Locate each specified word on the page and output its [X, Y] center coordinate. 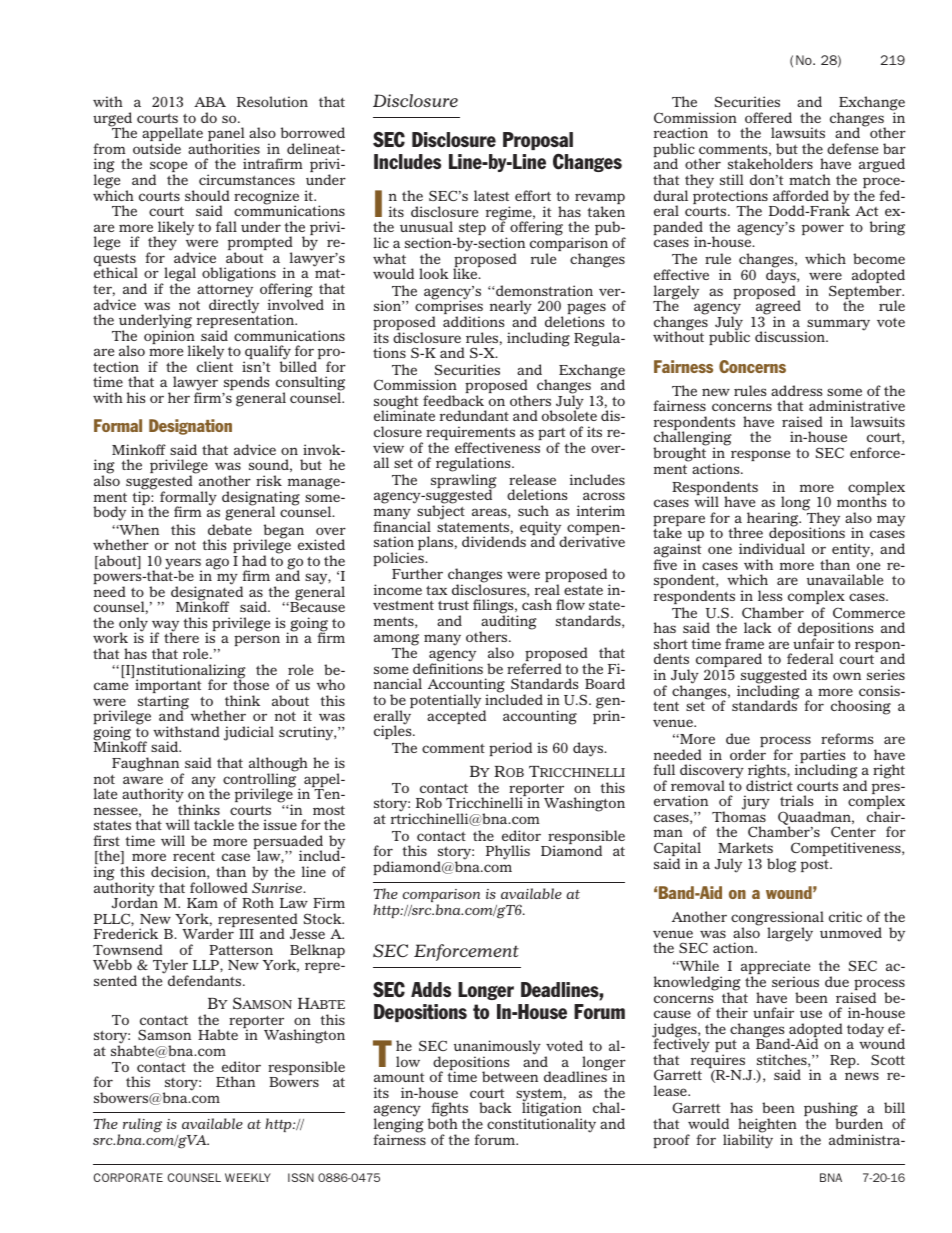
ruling [142, 1125]
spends [245, 385]
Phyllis [508, 852]
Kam [202, 903]
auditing [508, 623]
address [796, 390]
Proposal [538, 141]
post [816, 865]
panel [226, 135]
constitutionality [541, 1124]
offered [768, 117]
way [165, 627]
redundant [474, 415]
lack [758, 627]
